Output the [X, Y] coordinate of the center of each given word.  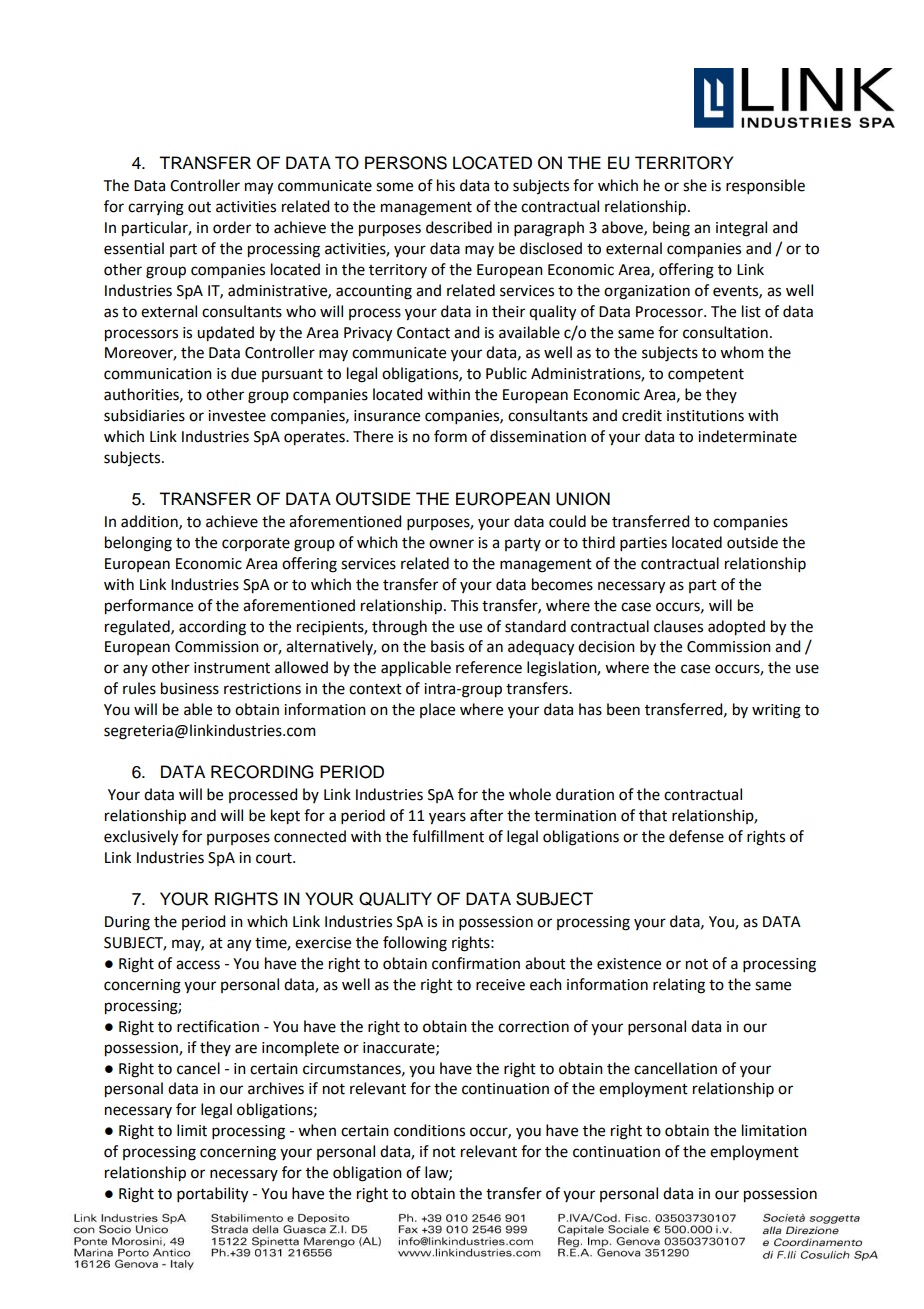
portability [212, 1195]
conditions [429, 1130]
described [459, 227]
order [232, 227]
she [695, 185]
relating [679, 986]
